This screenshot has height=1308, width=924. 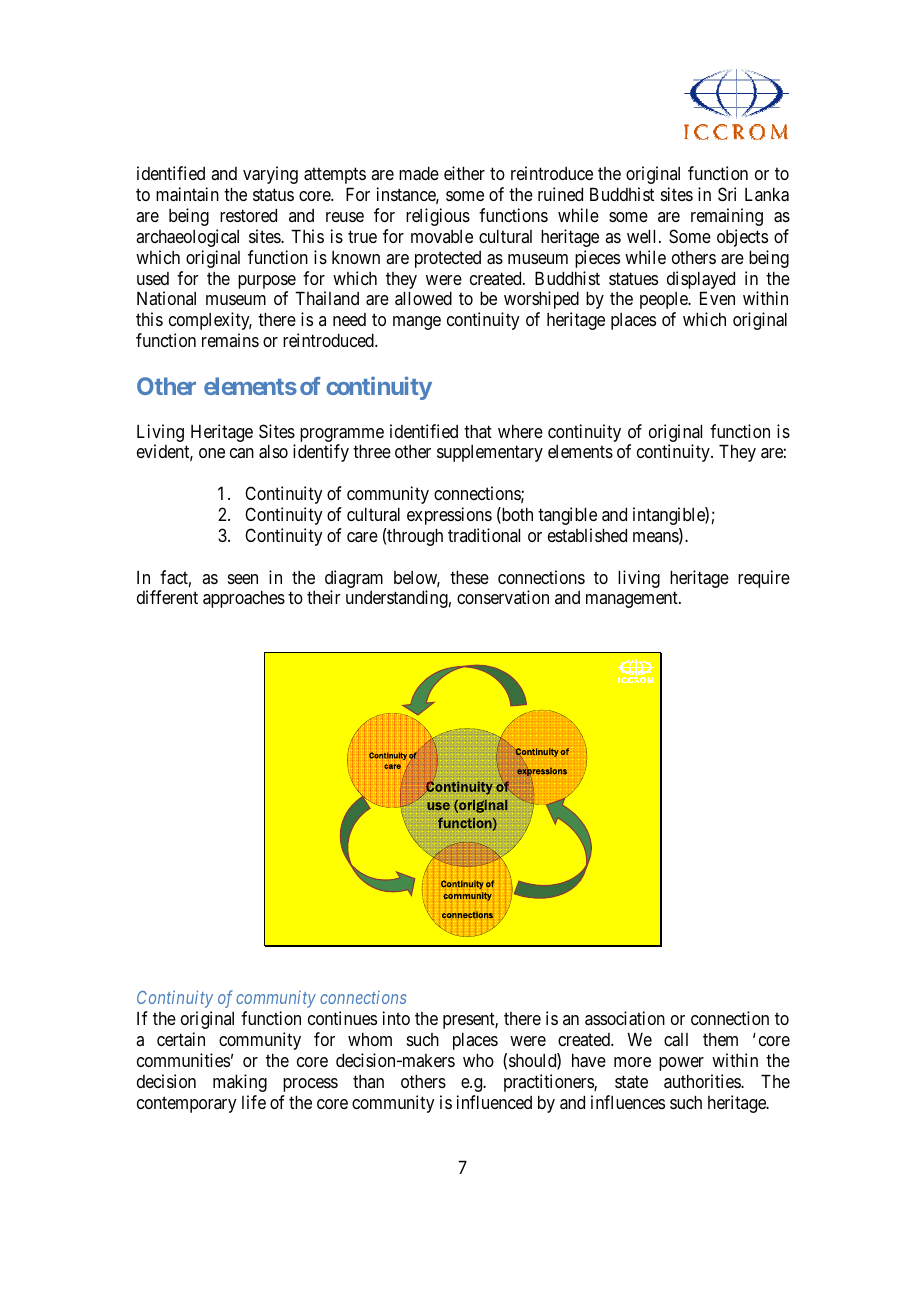 What do you see at coordinates (242, 453) in the screenshot?
I see `can` at bounding box center [242, 453].
